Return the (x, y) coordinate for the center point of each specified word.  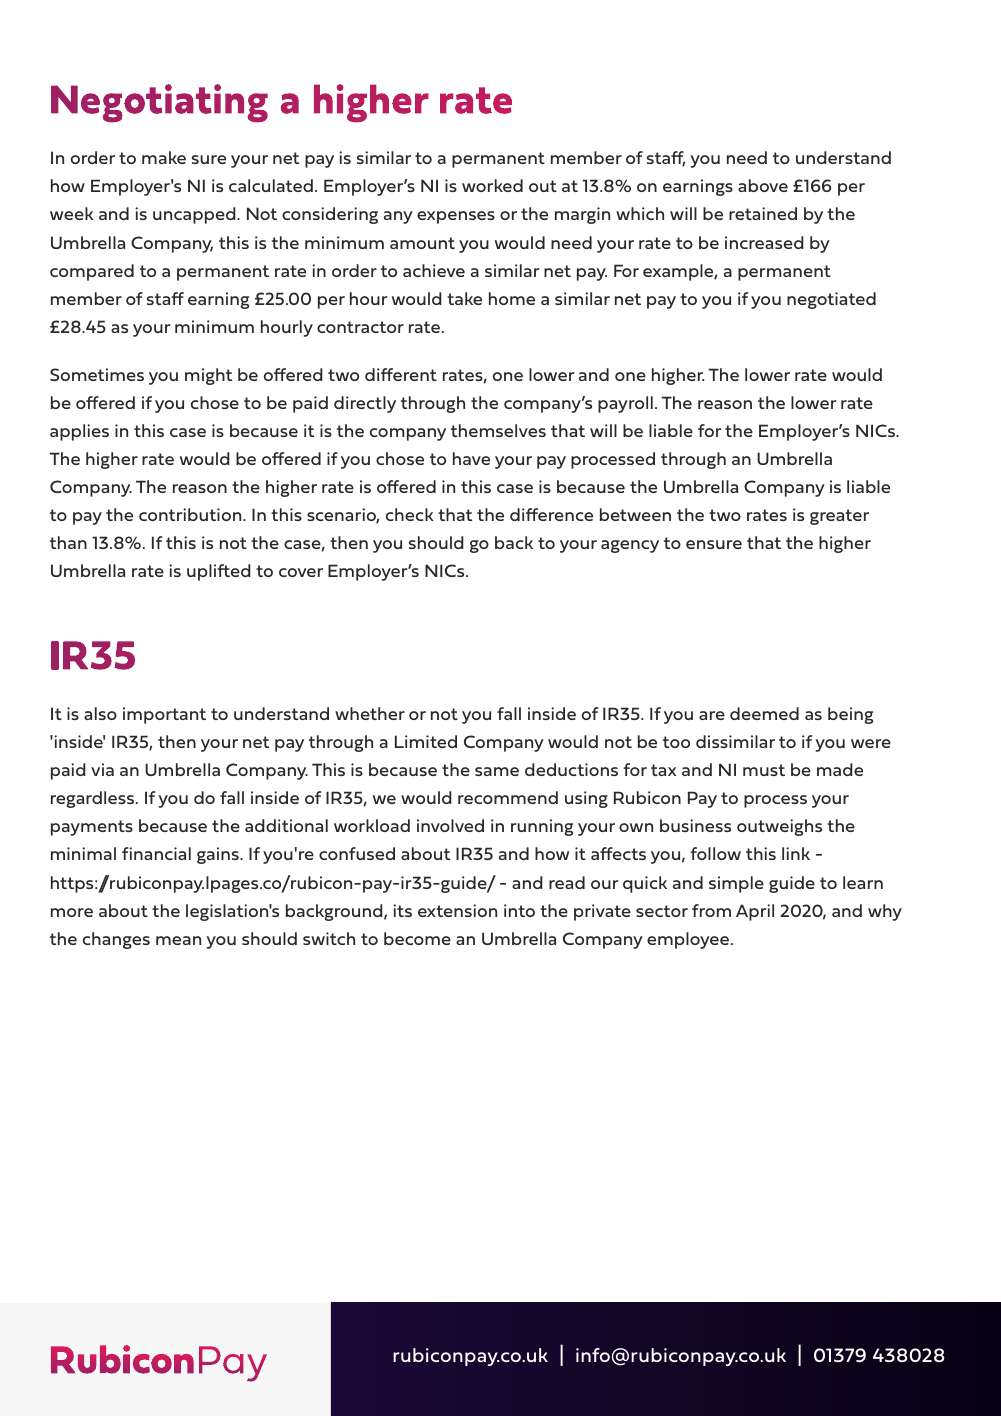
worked (492, 185)
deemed (764, 713)
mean (178, 940)
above (763, 185)
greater (839, 517)
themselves (498, 430)
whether (370, 713)
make (164, 157)
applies (79, 432)
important (164, 715)
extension (457, 910)
